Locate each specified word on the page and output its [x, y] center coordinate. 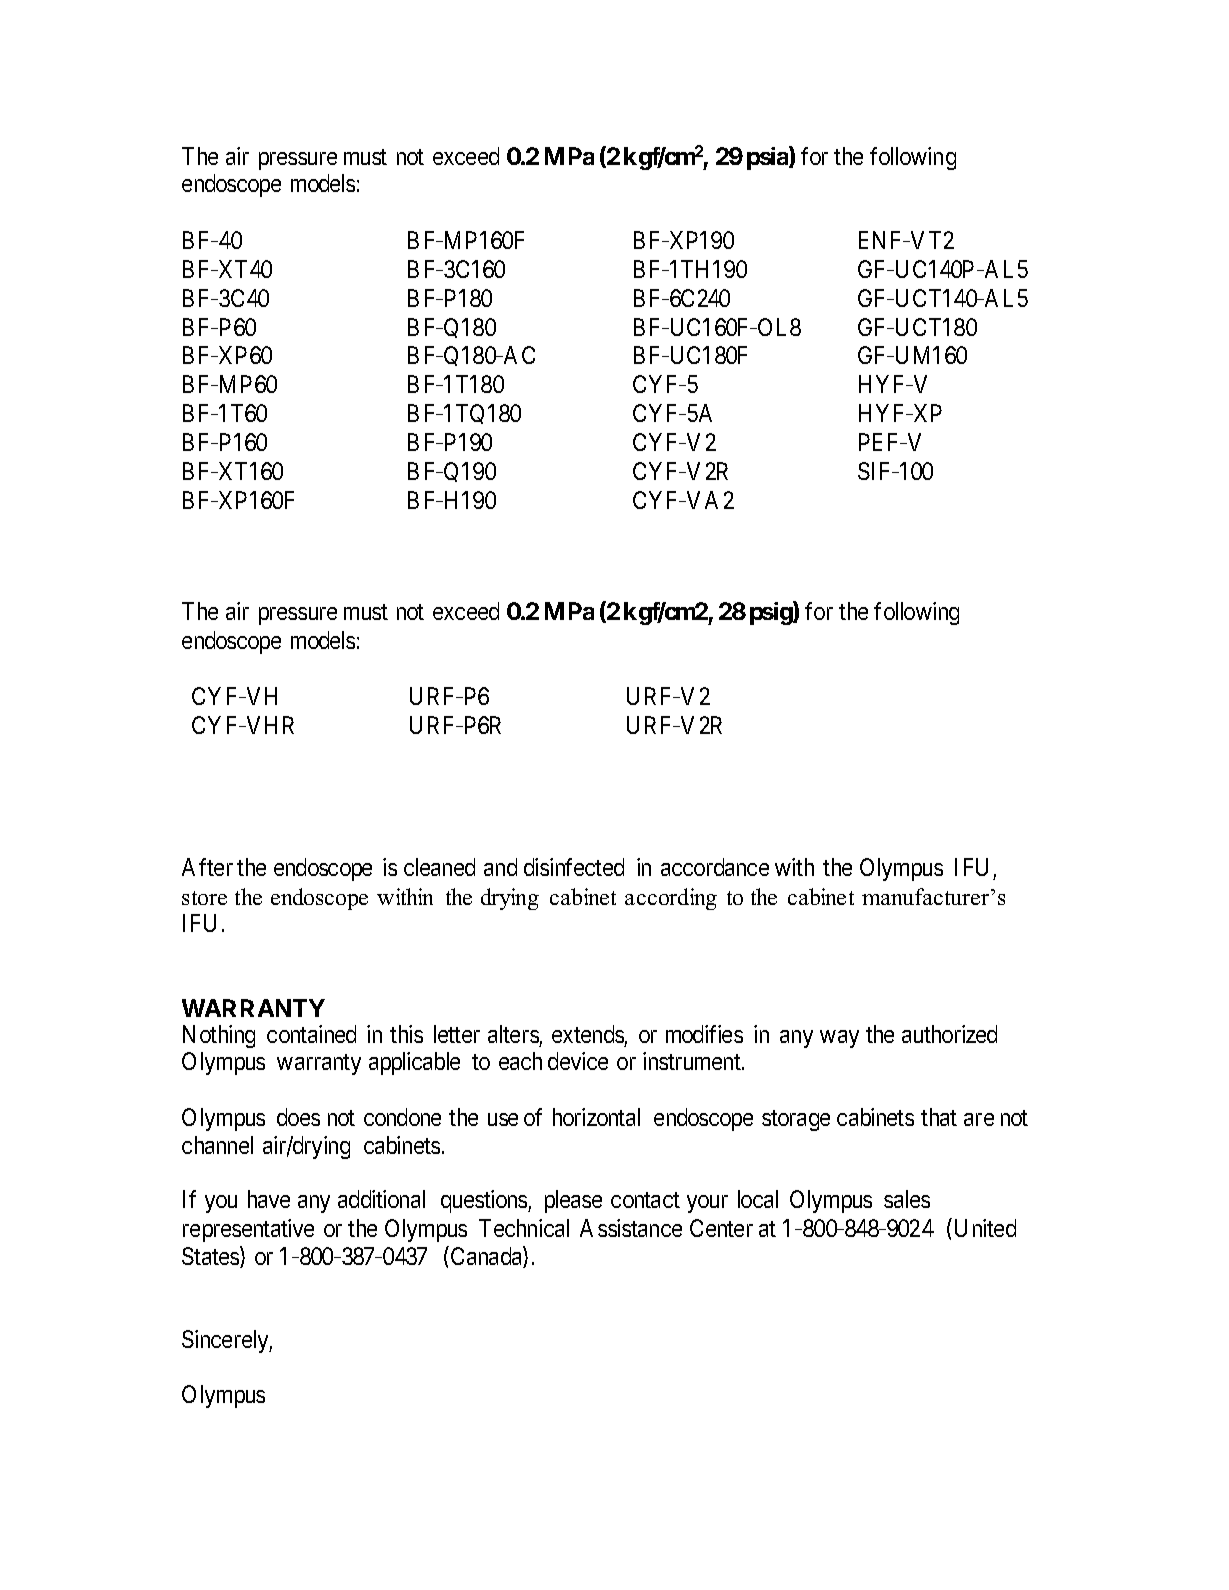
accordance [715, 867]
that [939, 1117]
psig [772, 613]
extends [588, 1034]
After [207, 867]
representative [248, 1230]
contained [311, 1034]
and [500, 867]
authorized [949, 1034]
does [298, 1117]
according [671, 899]
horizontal [596, 1117]
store [204, 898]
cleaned [439, 867]
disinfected [574, 867]
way [839, 1039]
